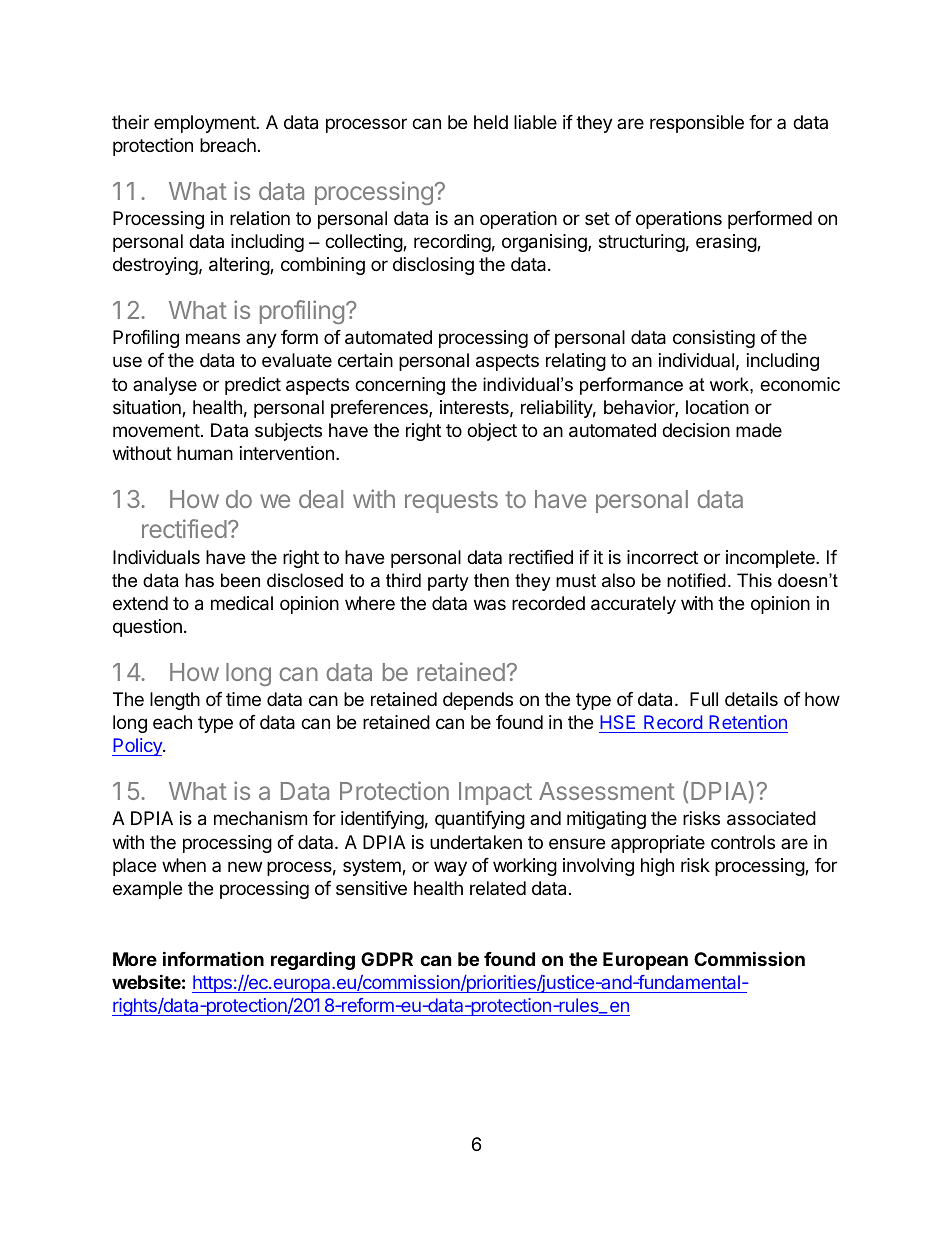  Describe the element at coordinates (135, 959) in the page. I see `More` at that location.
